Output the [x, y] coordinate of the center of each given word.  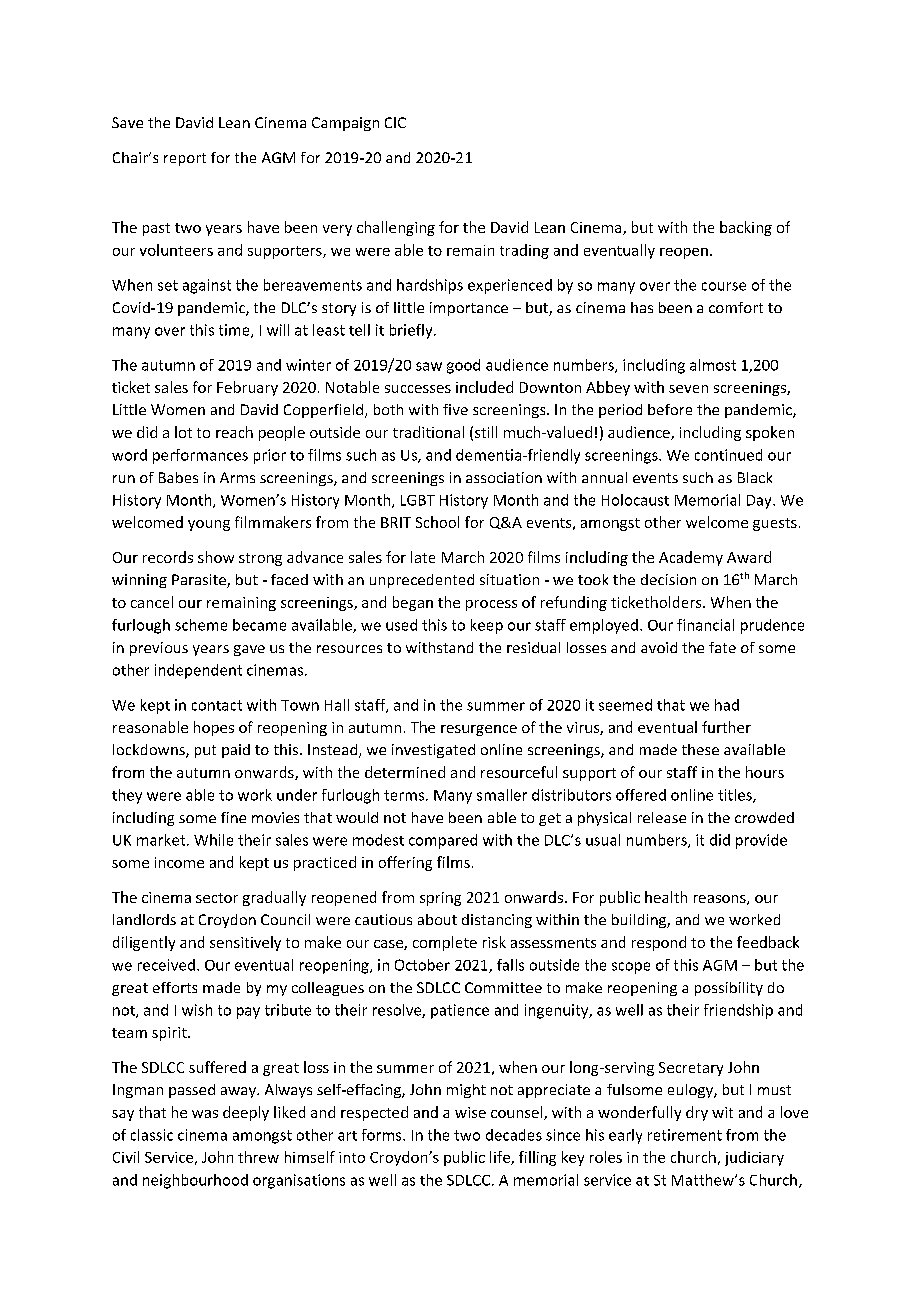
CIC [395, 122]
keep [487, 626]
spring [440, 899]
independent [198, 671]
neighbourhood [195, 1181]
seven [688, 389]
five [455, 409]
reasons [721, 900]
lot [183, 432]
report [185, 159]
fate [722, 647]
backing [746, 228]
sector [217, 898]
